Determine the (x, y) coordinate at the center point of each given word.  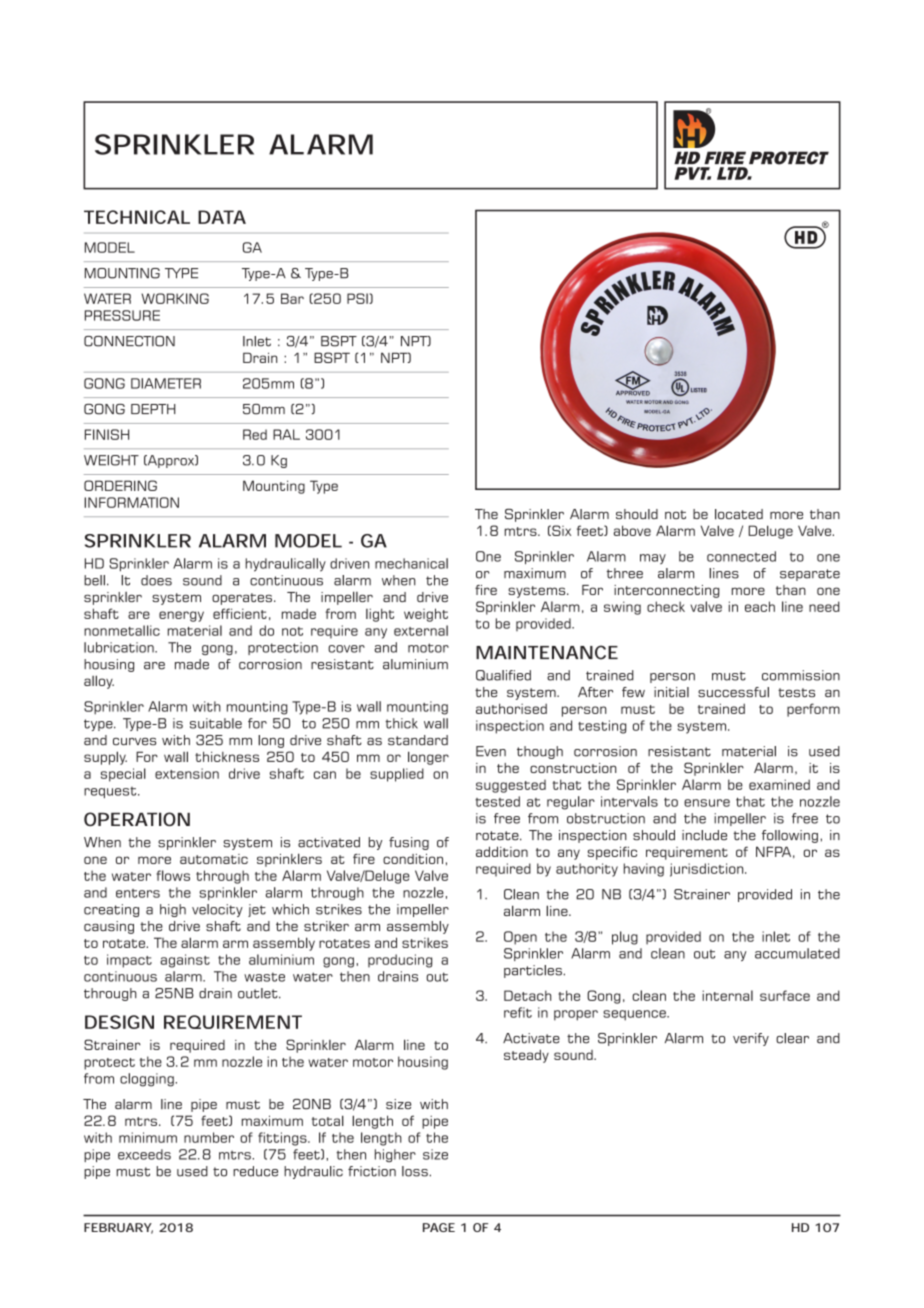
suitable (216, 723)
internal (727, 995)
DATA (222, 217)
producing (400, 961)
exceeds (144, 1154)
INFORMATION (131, 502)
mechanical (411, 563)
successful (733, 692)
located (739, 514)
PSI (358, 298)
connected (741, 556)
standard (418, 740)
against (185, 961)
